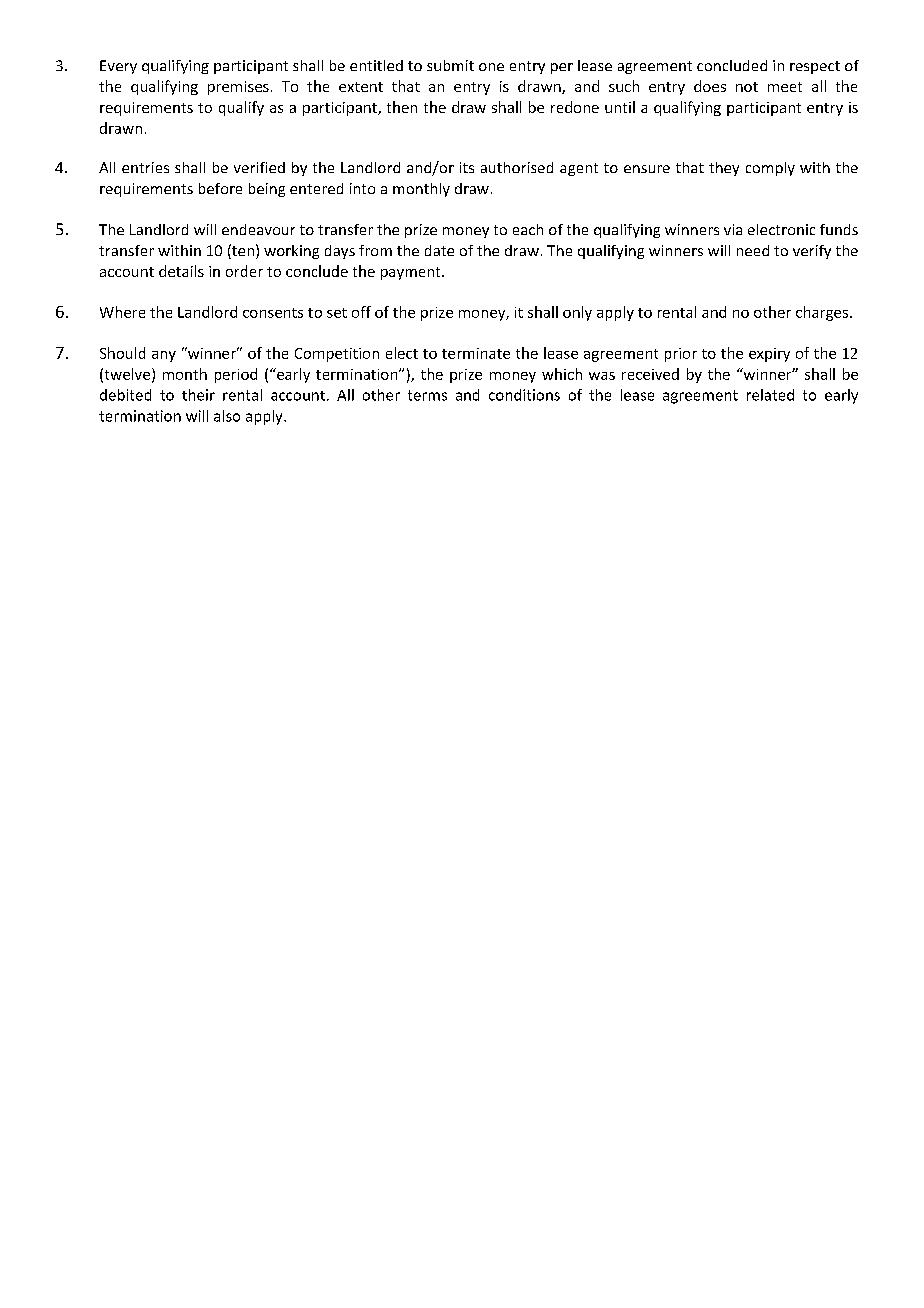 This document has width=924, height=1308. Describe the element at coordinates (747, 87) in the document. I see `not` at that location.
